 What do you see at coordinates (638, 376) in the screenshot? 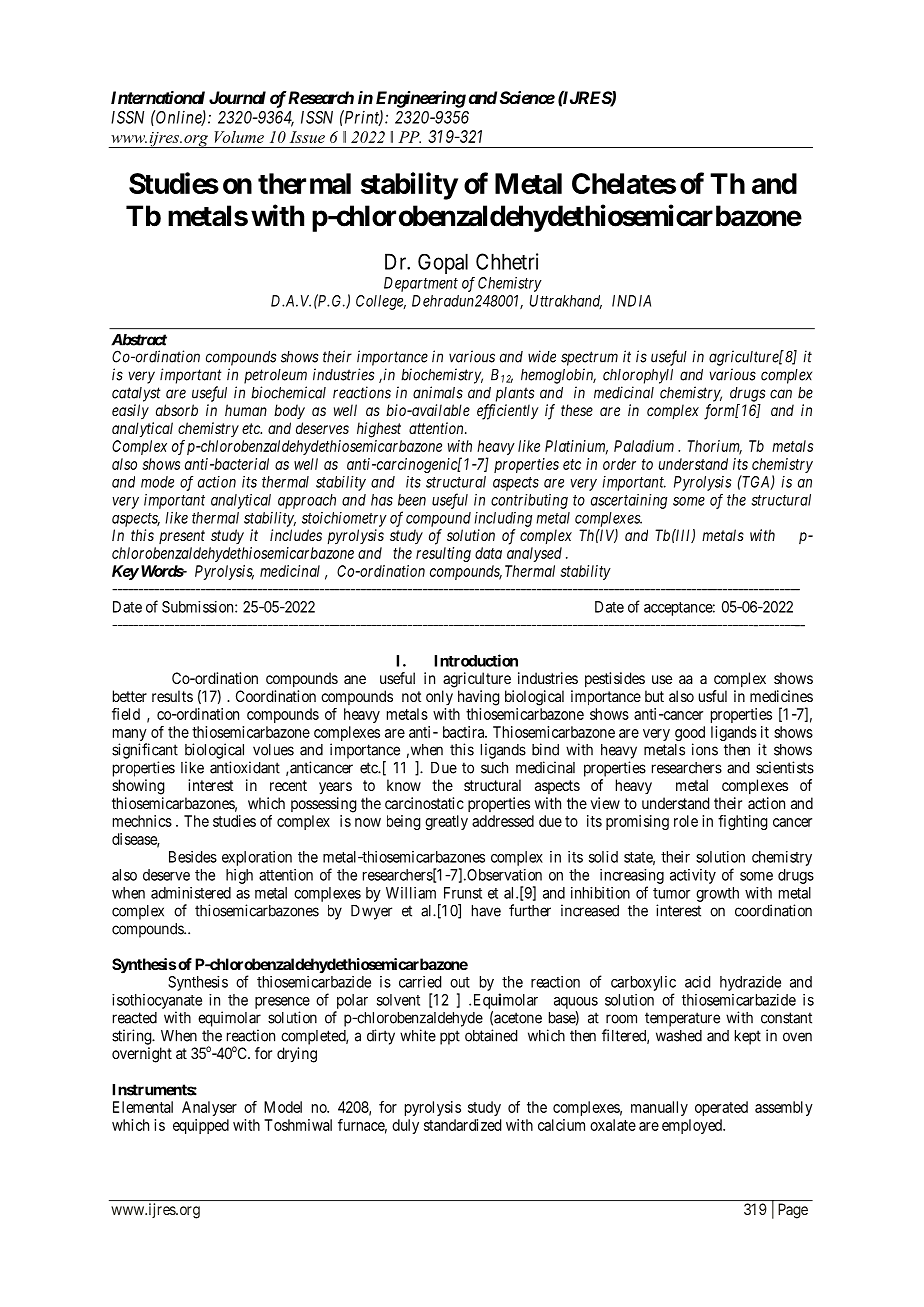
I see `chlorophyll` at bounding box center [638, 376].
